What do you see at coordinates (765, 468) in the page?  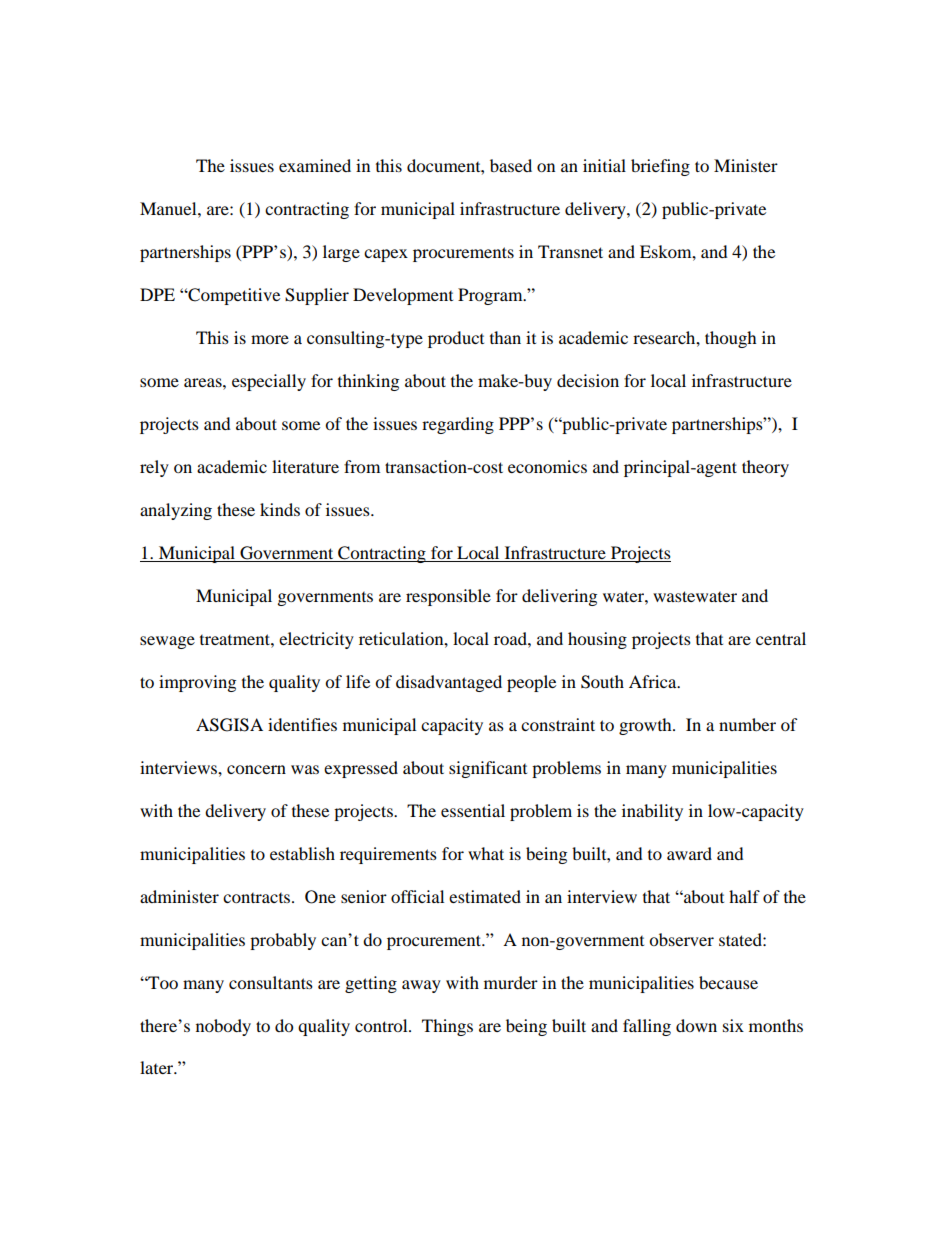 I see `theory` at bounding box center [765, 468].
